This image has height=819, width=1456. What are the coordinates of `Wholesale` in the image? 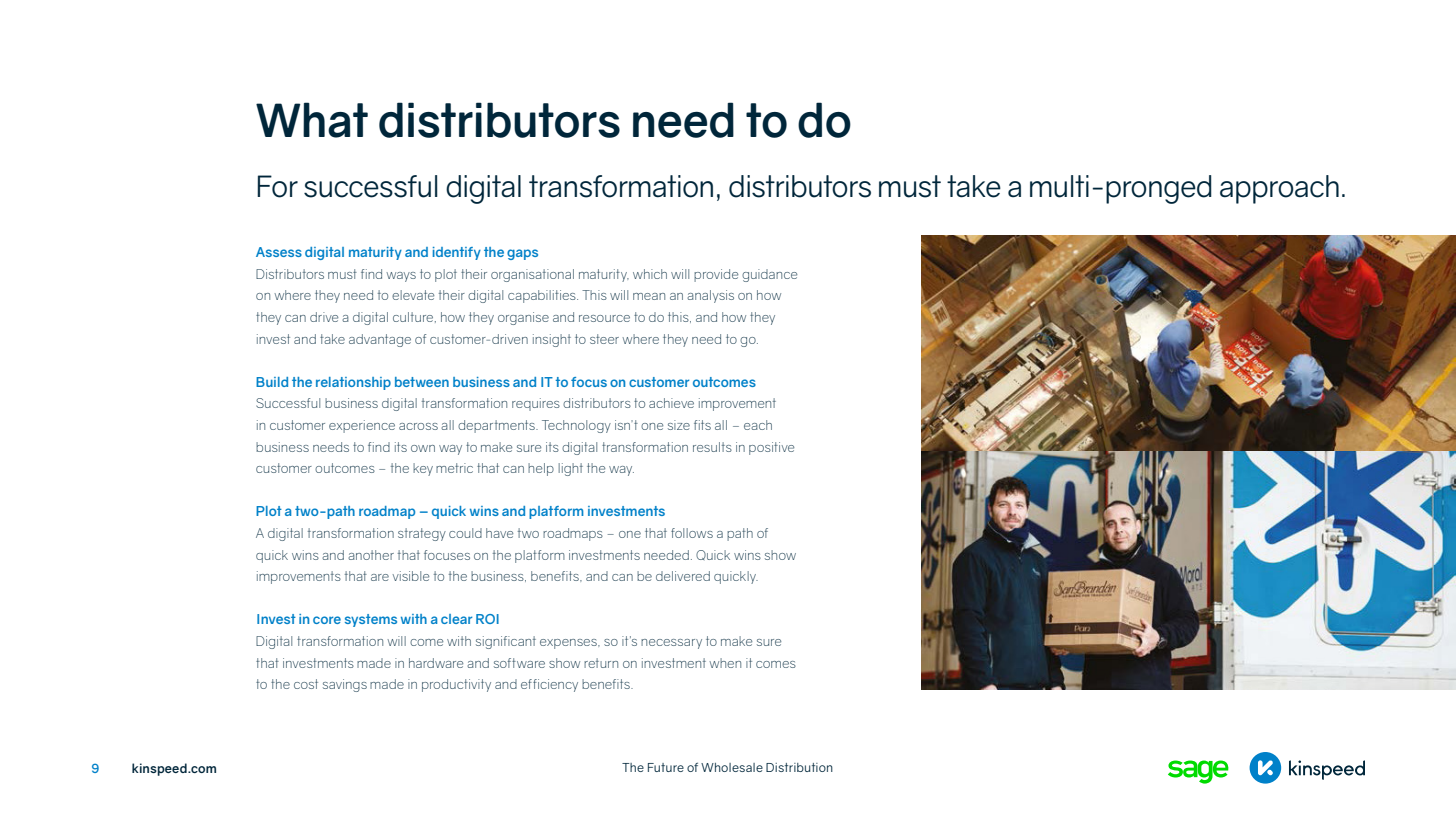 It's located at (732, 767).
